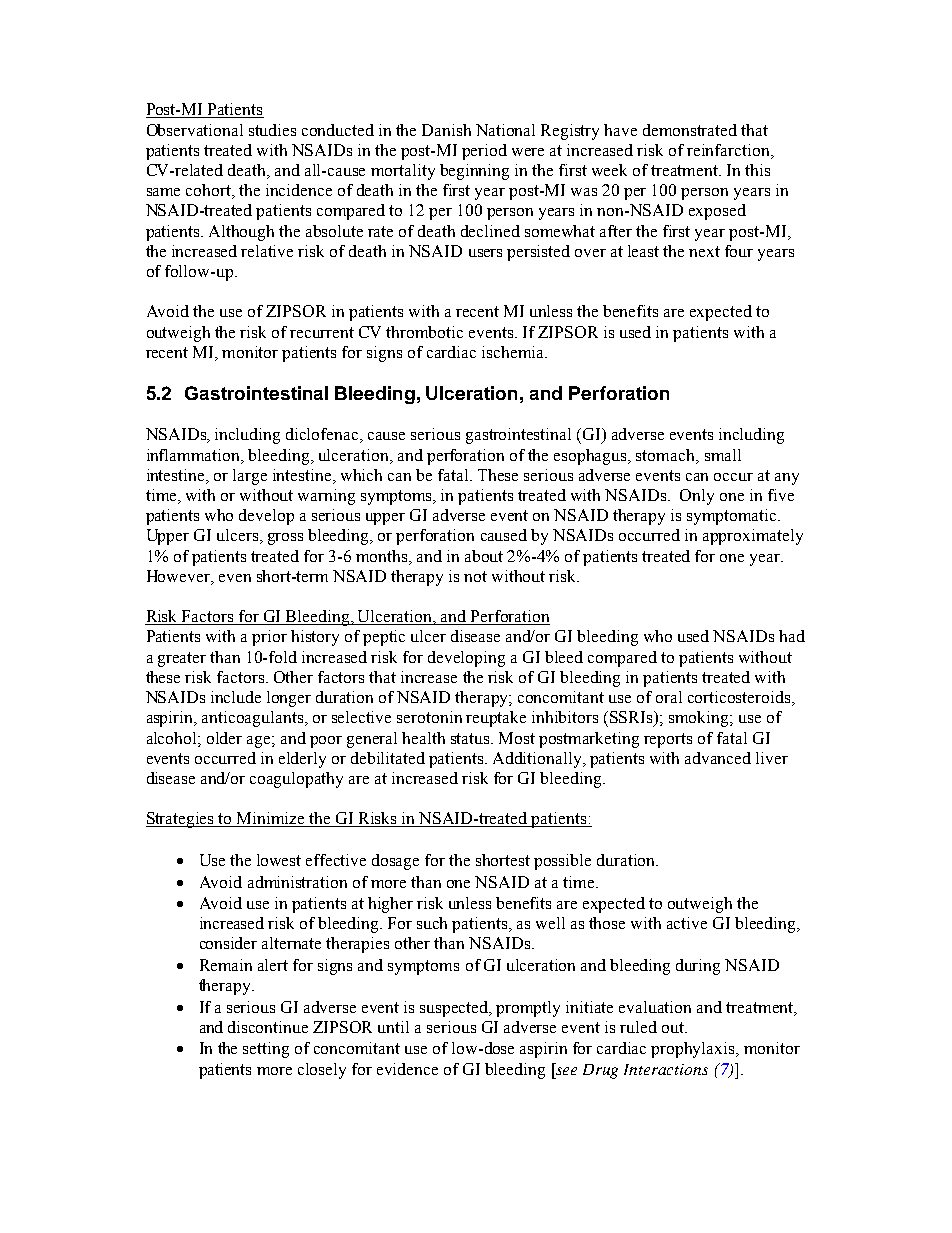 Image resolution: width=952 pixels, height=1233 pixels. Describe the element at coordinates (279, 860) in the screenshot. I see `lowest` at that location.
